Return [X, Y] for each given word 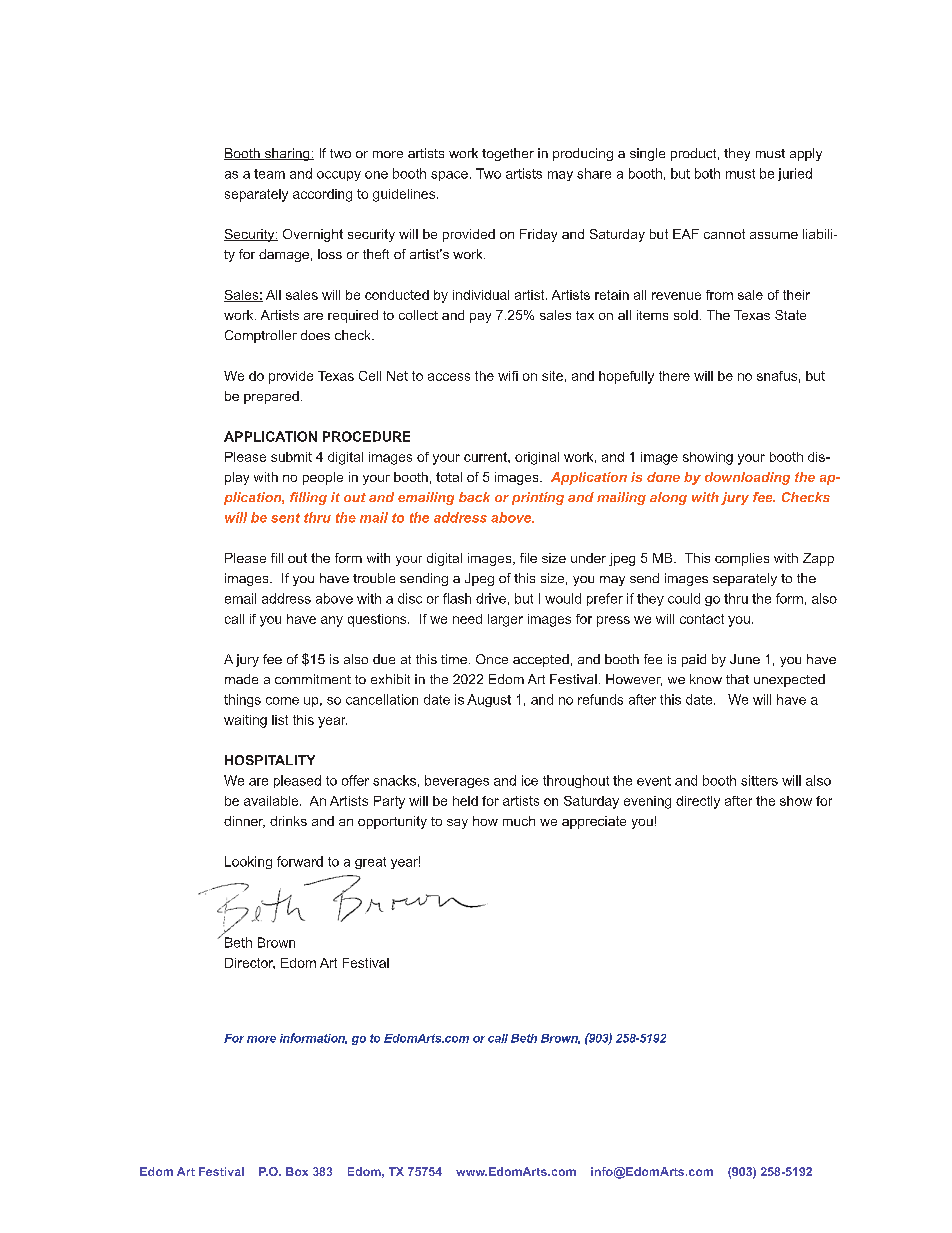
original [537, 458]
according [322, 195]
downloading [747, 478]
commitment [313, 679]
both [707, 173]
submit [291, 457]
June [745, 659]
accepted [541, 660]
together [508, 154]
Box [297, 1171]
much [519, 821]
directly [698, 802]
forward [300, 861]
